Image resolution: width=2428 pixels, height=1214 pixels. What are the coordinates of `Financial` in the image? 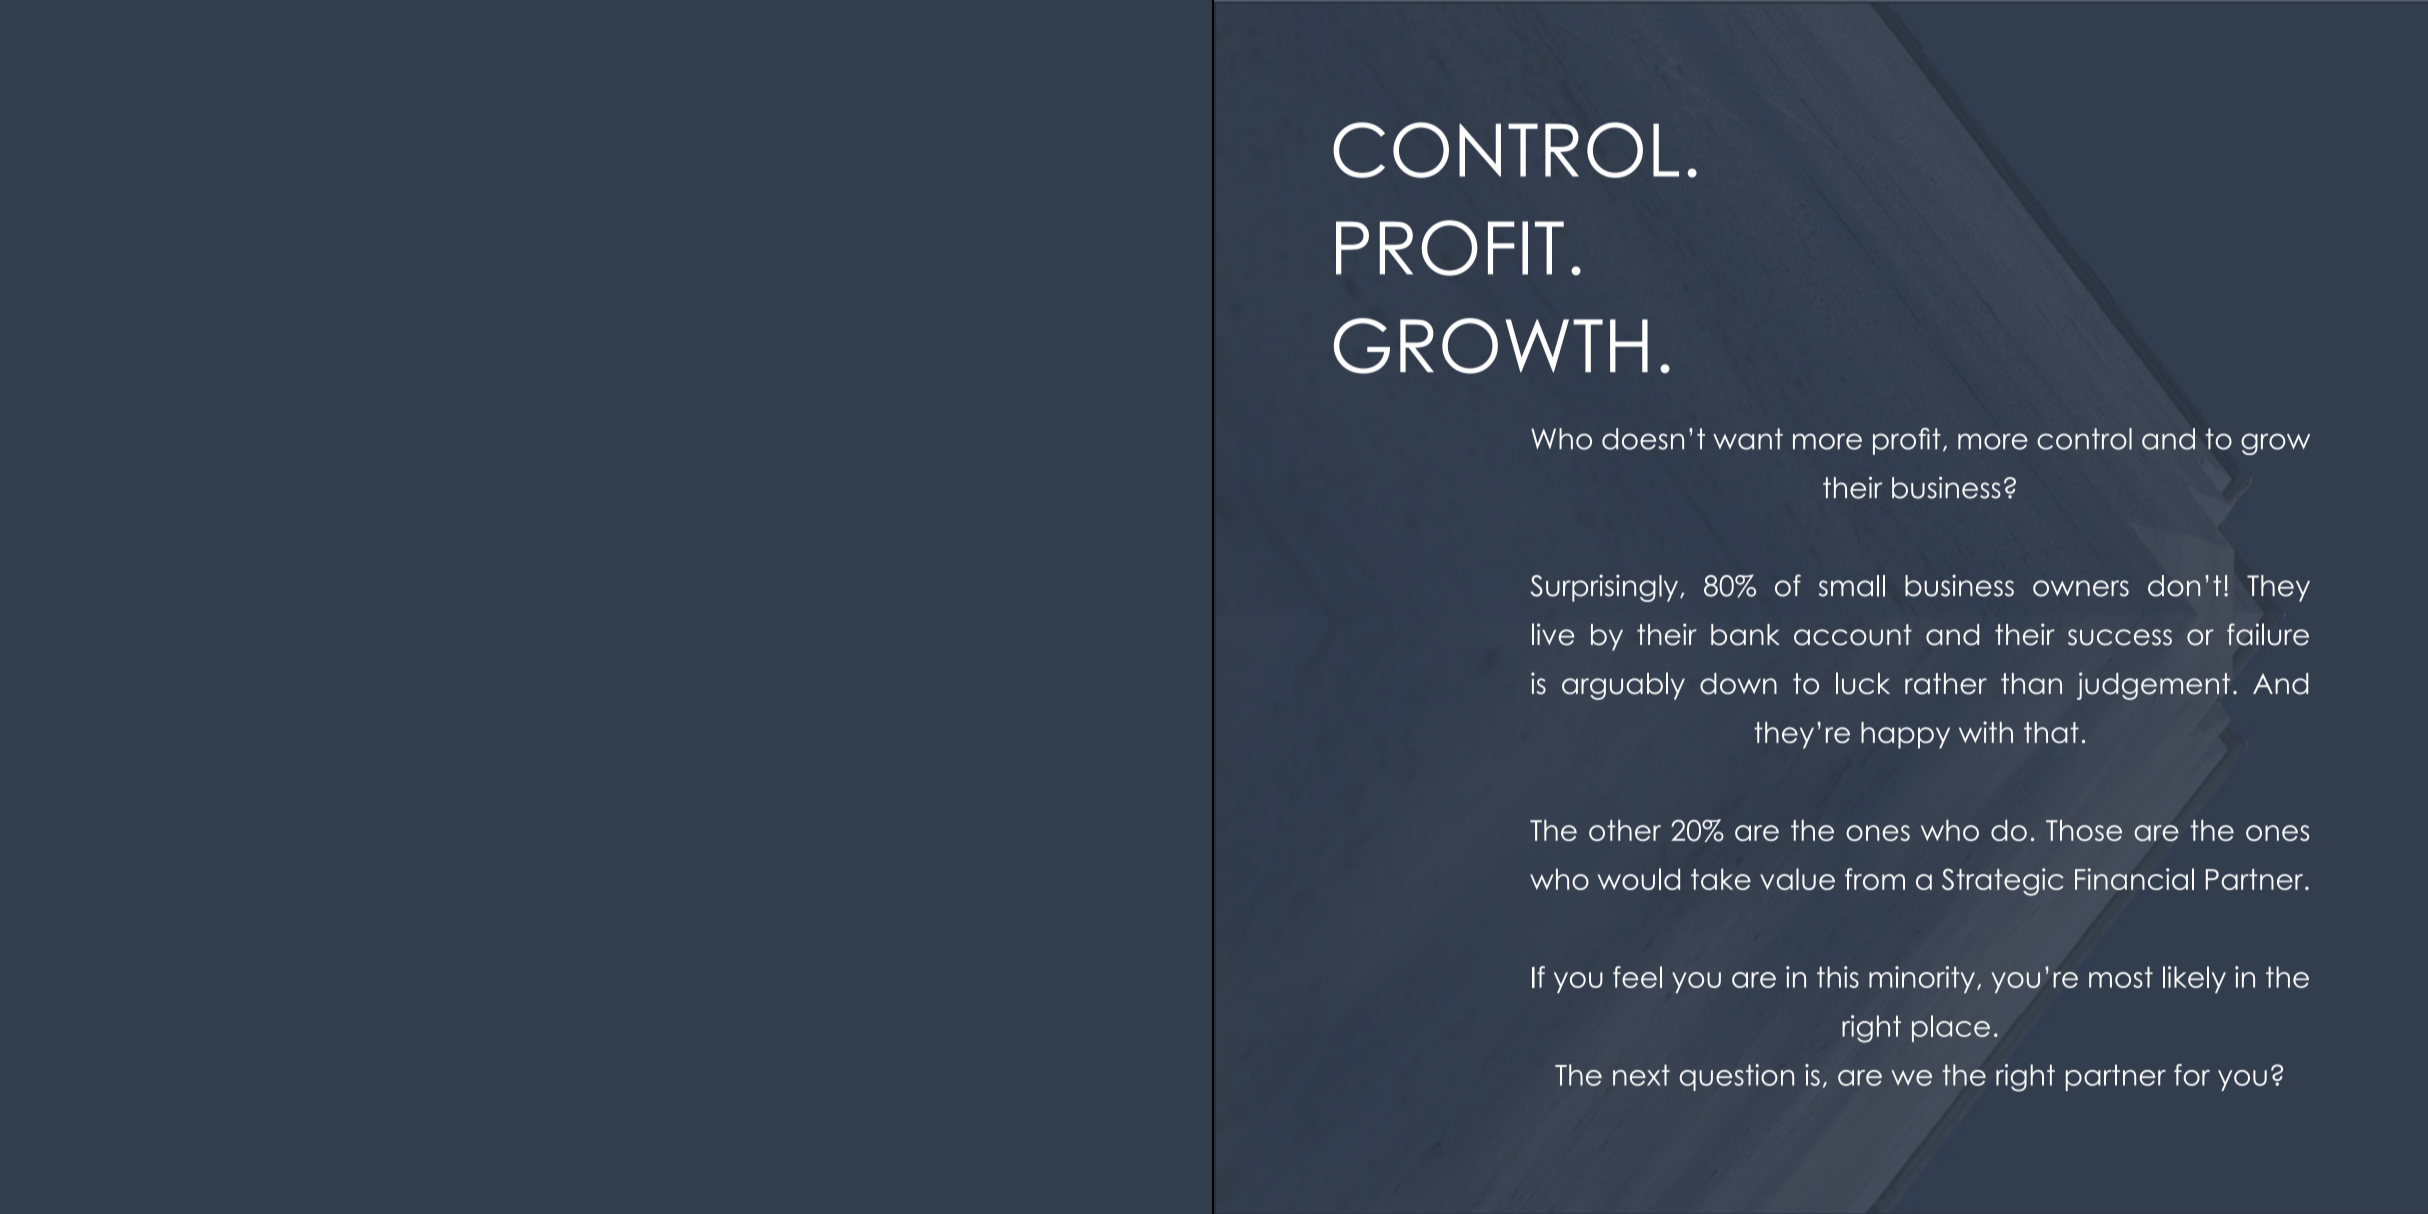 It's located at (2134, 879).
